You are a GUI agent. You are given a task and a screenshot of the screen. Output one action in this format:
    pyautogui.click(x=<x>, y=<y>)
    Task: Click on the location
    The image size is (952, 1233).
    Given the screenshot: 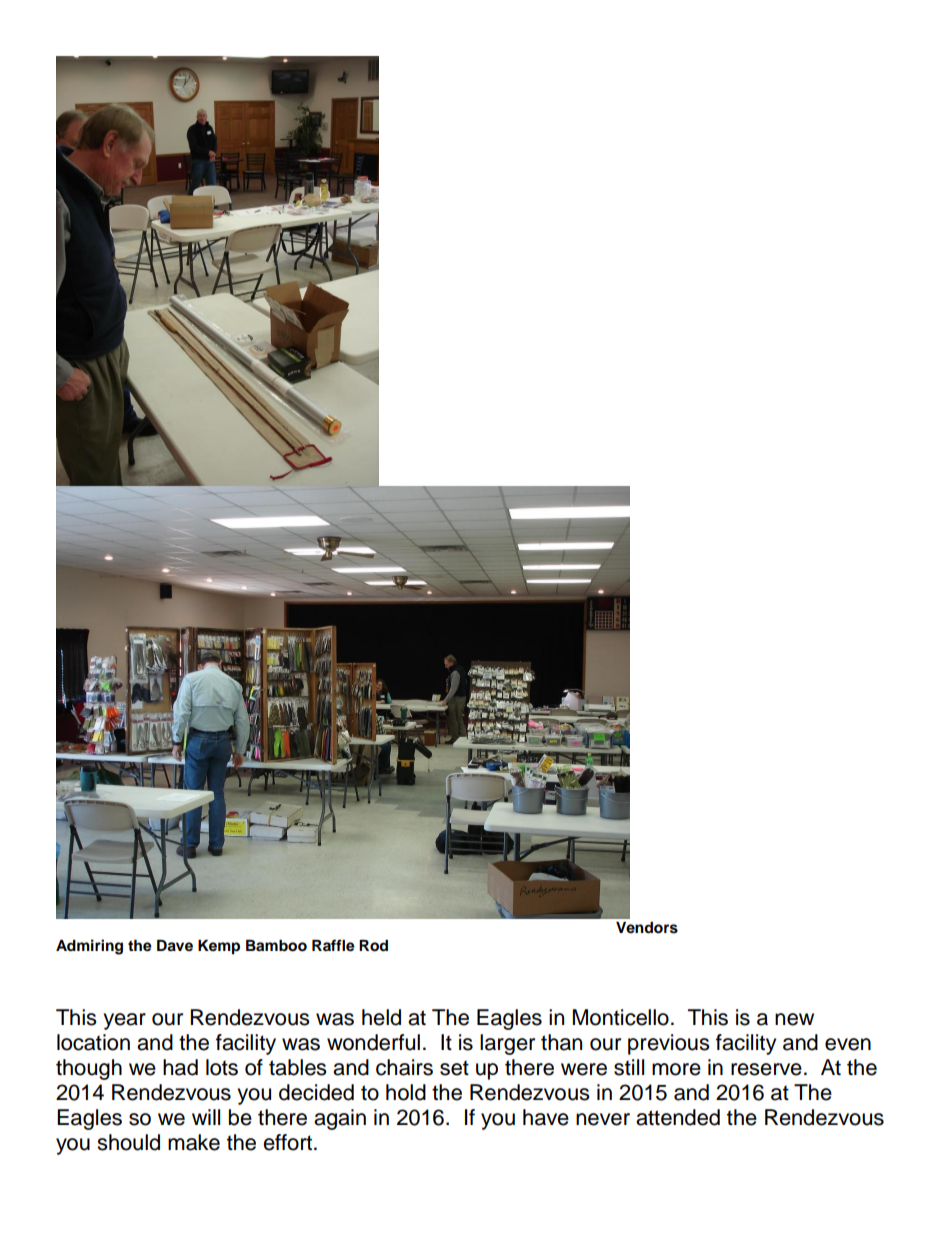 What is the action you would take?
    pyautogui.click(x=93, y=1042)
